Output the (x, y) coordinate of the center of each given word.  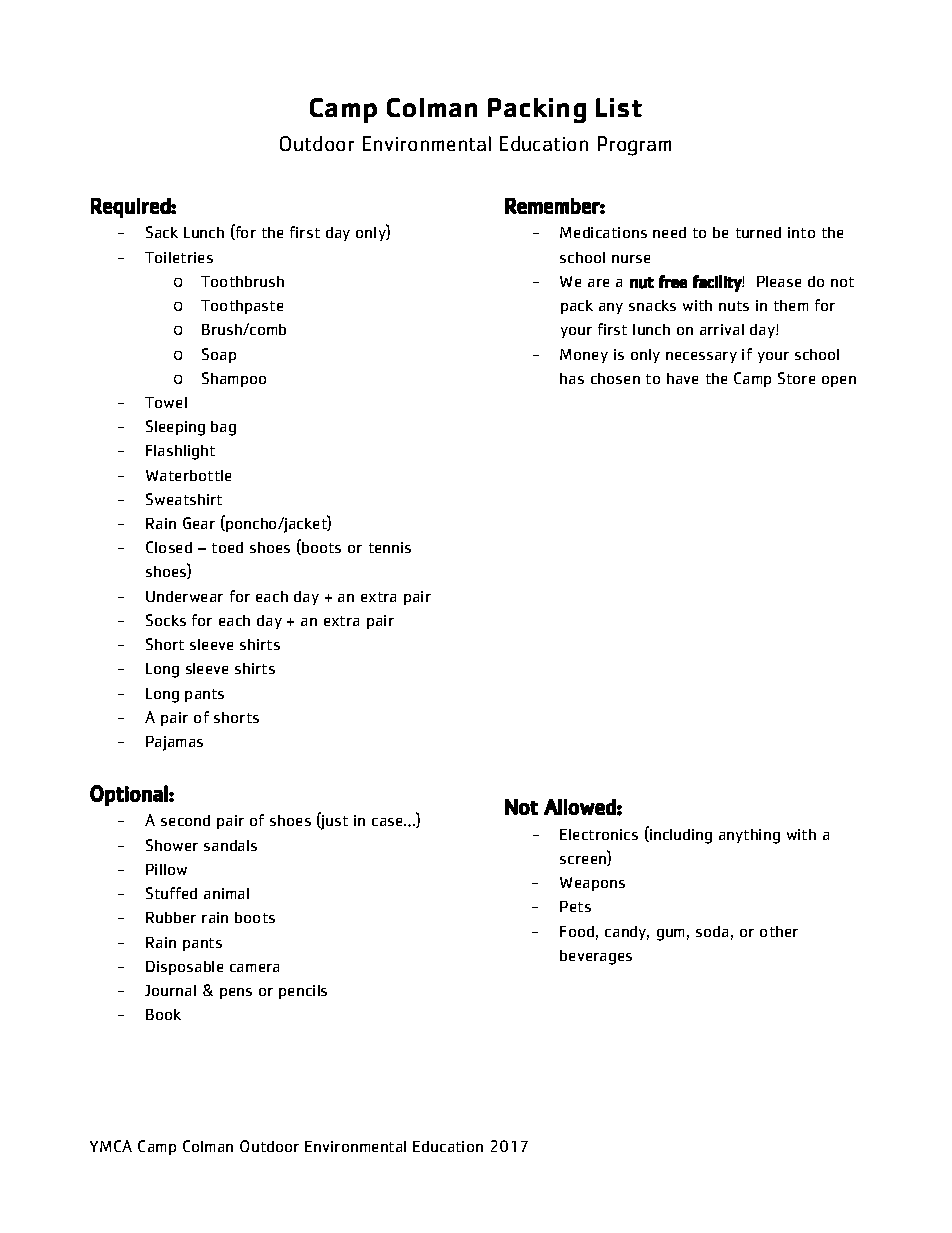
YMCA (111, 1146)
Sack (162, 232)
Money (584, 356)
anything (749, 836)
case (389, 822)
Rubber (171, 917)
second (185, 820)
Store (796, 378)
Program (634, 146)
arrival (722, 329)
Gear (199, 523)
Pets (575, 906)
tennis (390, 547)
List (619, 107)
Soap (219, 355)
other (779, 931)
